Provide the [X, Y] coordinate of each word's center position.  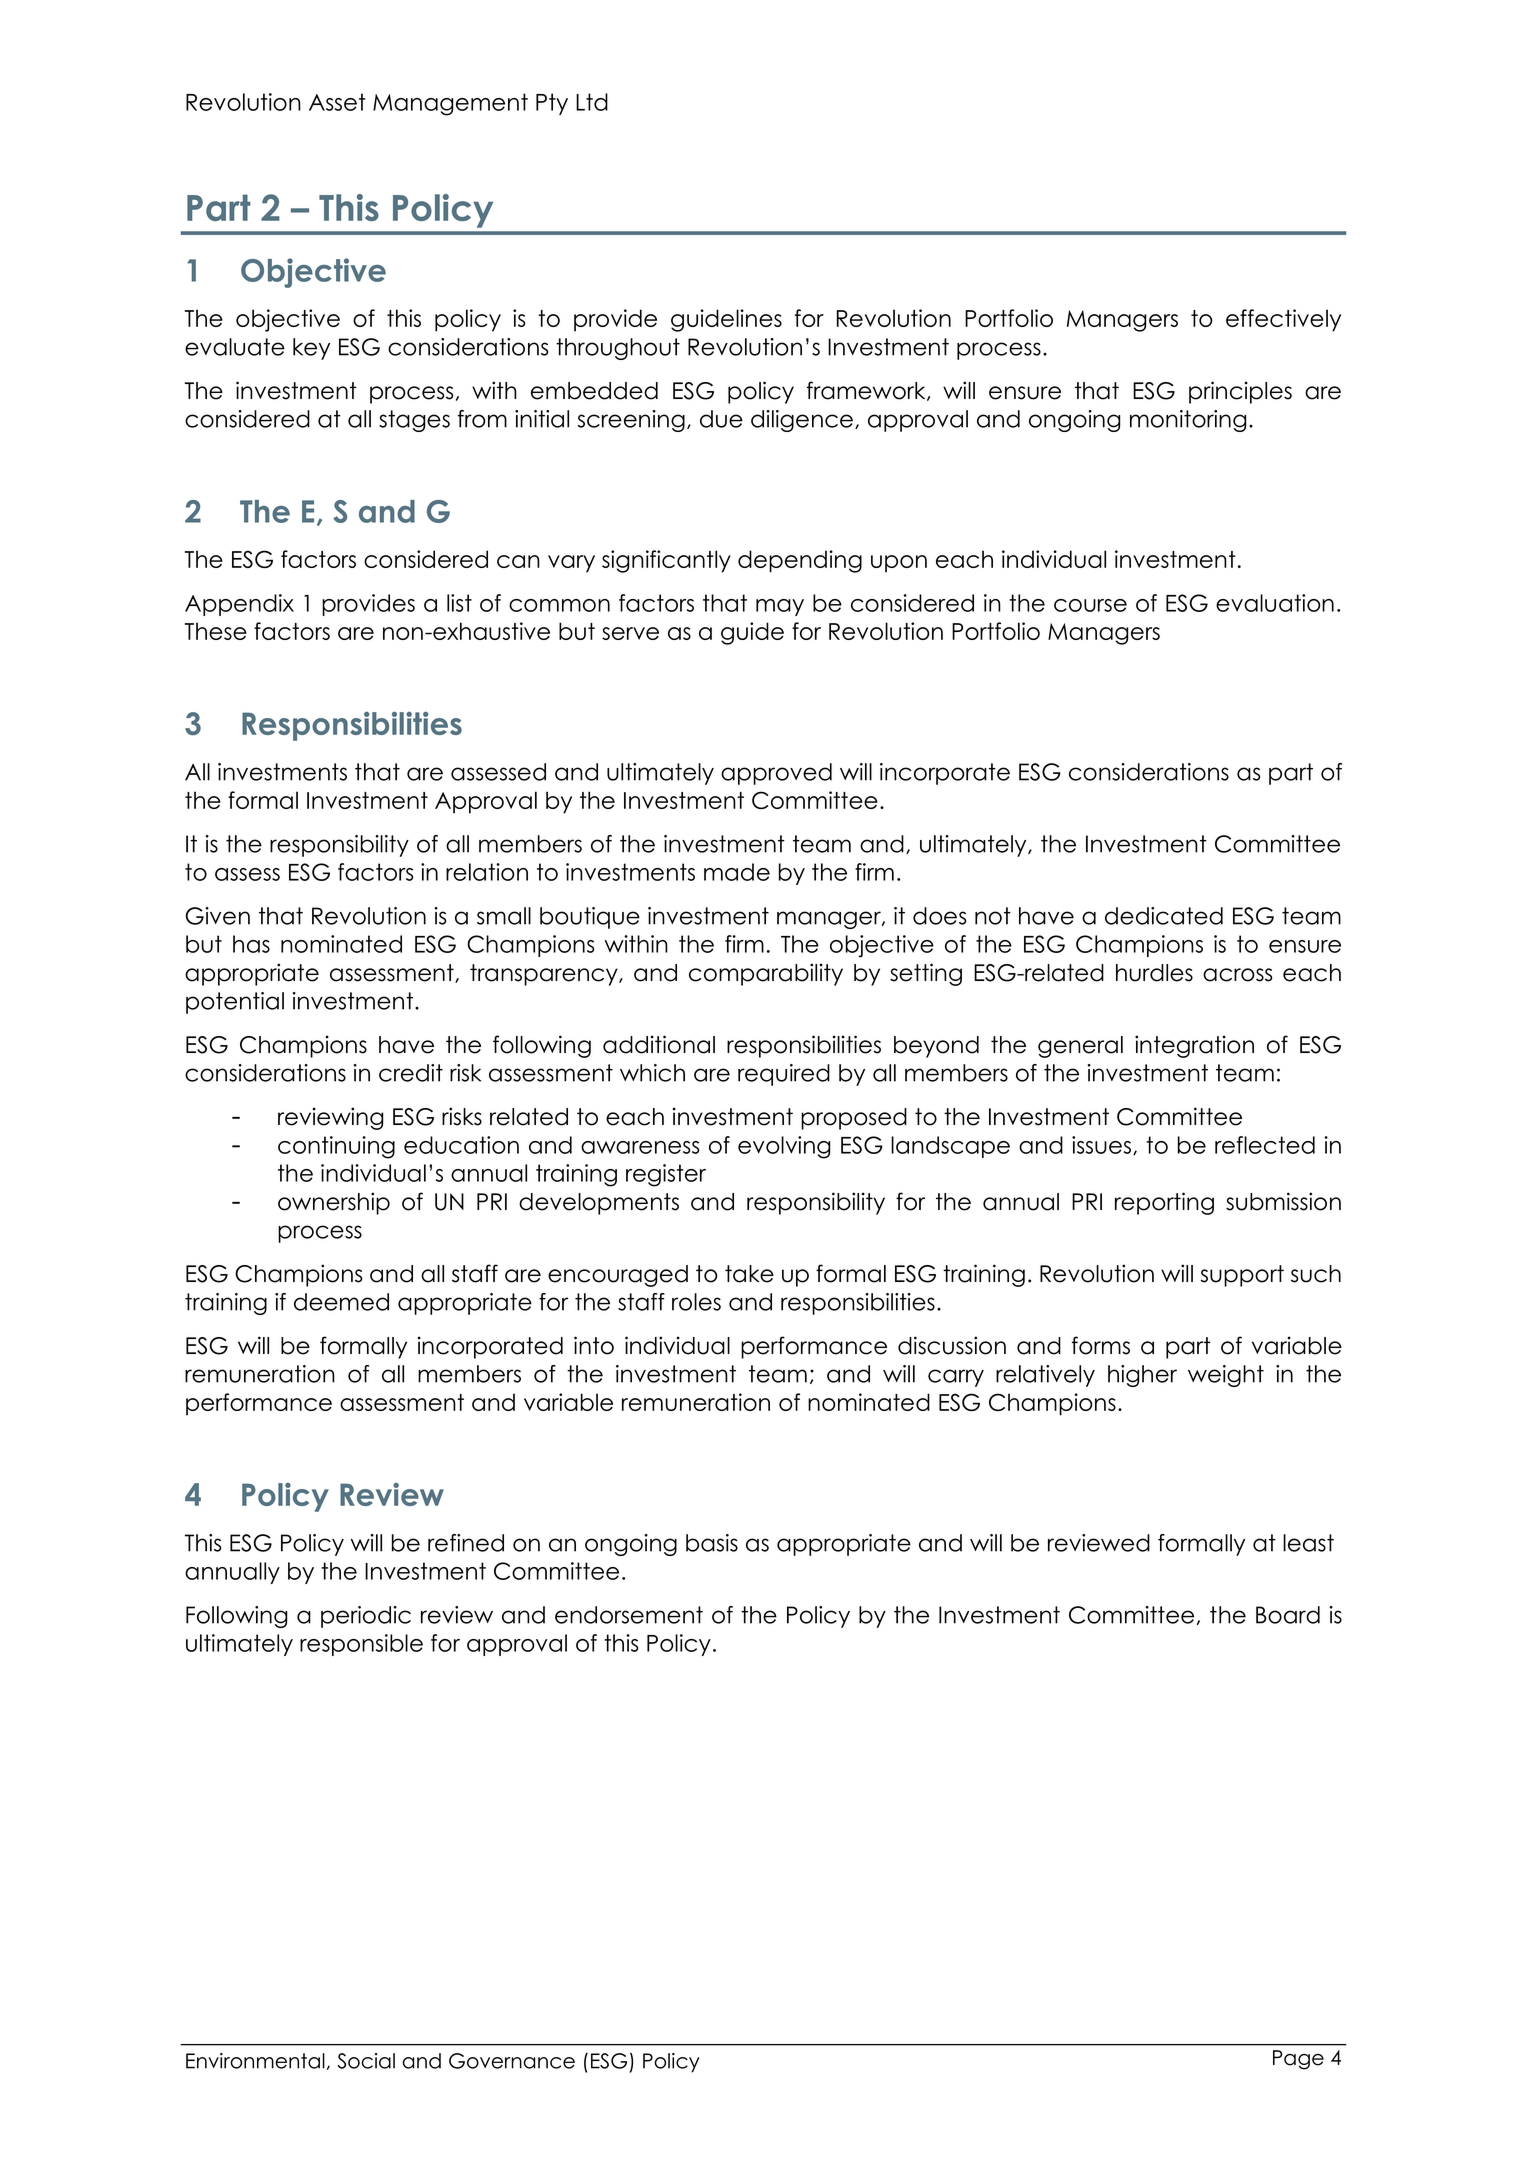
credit [411, 1073]
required [784, 1075]
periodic [366, 1617]
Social [366, 2061]
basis [712, 1543]
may [780, 607]
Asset [337, 102]
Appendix [239, 605]
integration [1194, 1046]
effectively [1283, 320]
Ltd [592, 102]
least [1308, 1543]
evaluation [1275, 603]
